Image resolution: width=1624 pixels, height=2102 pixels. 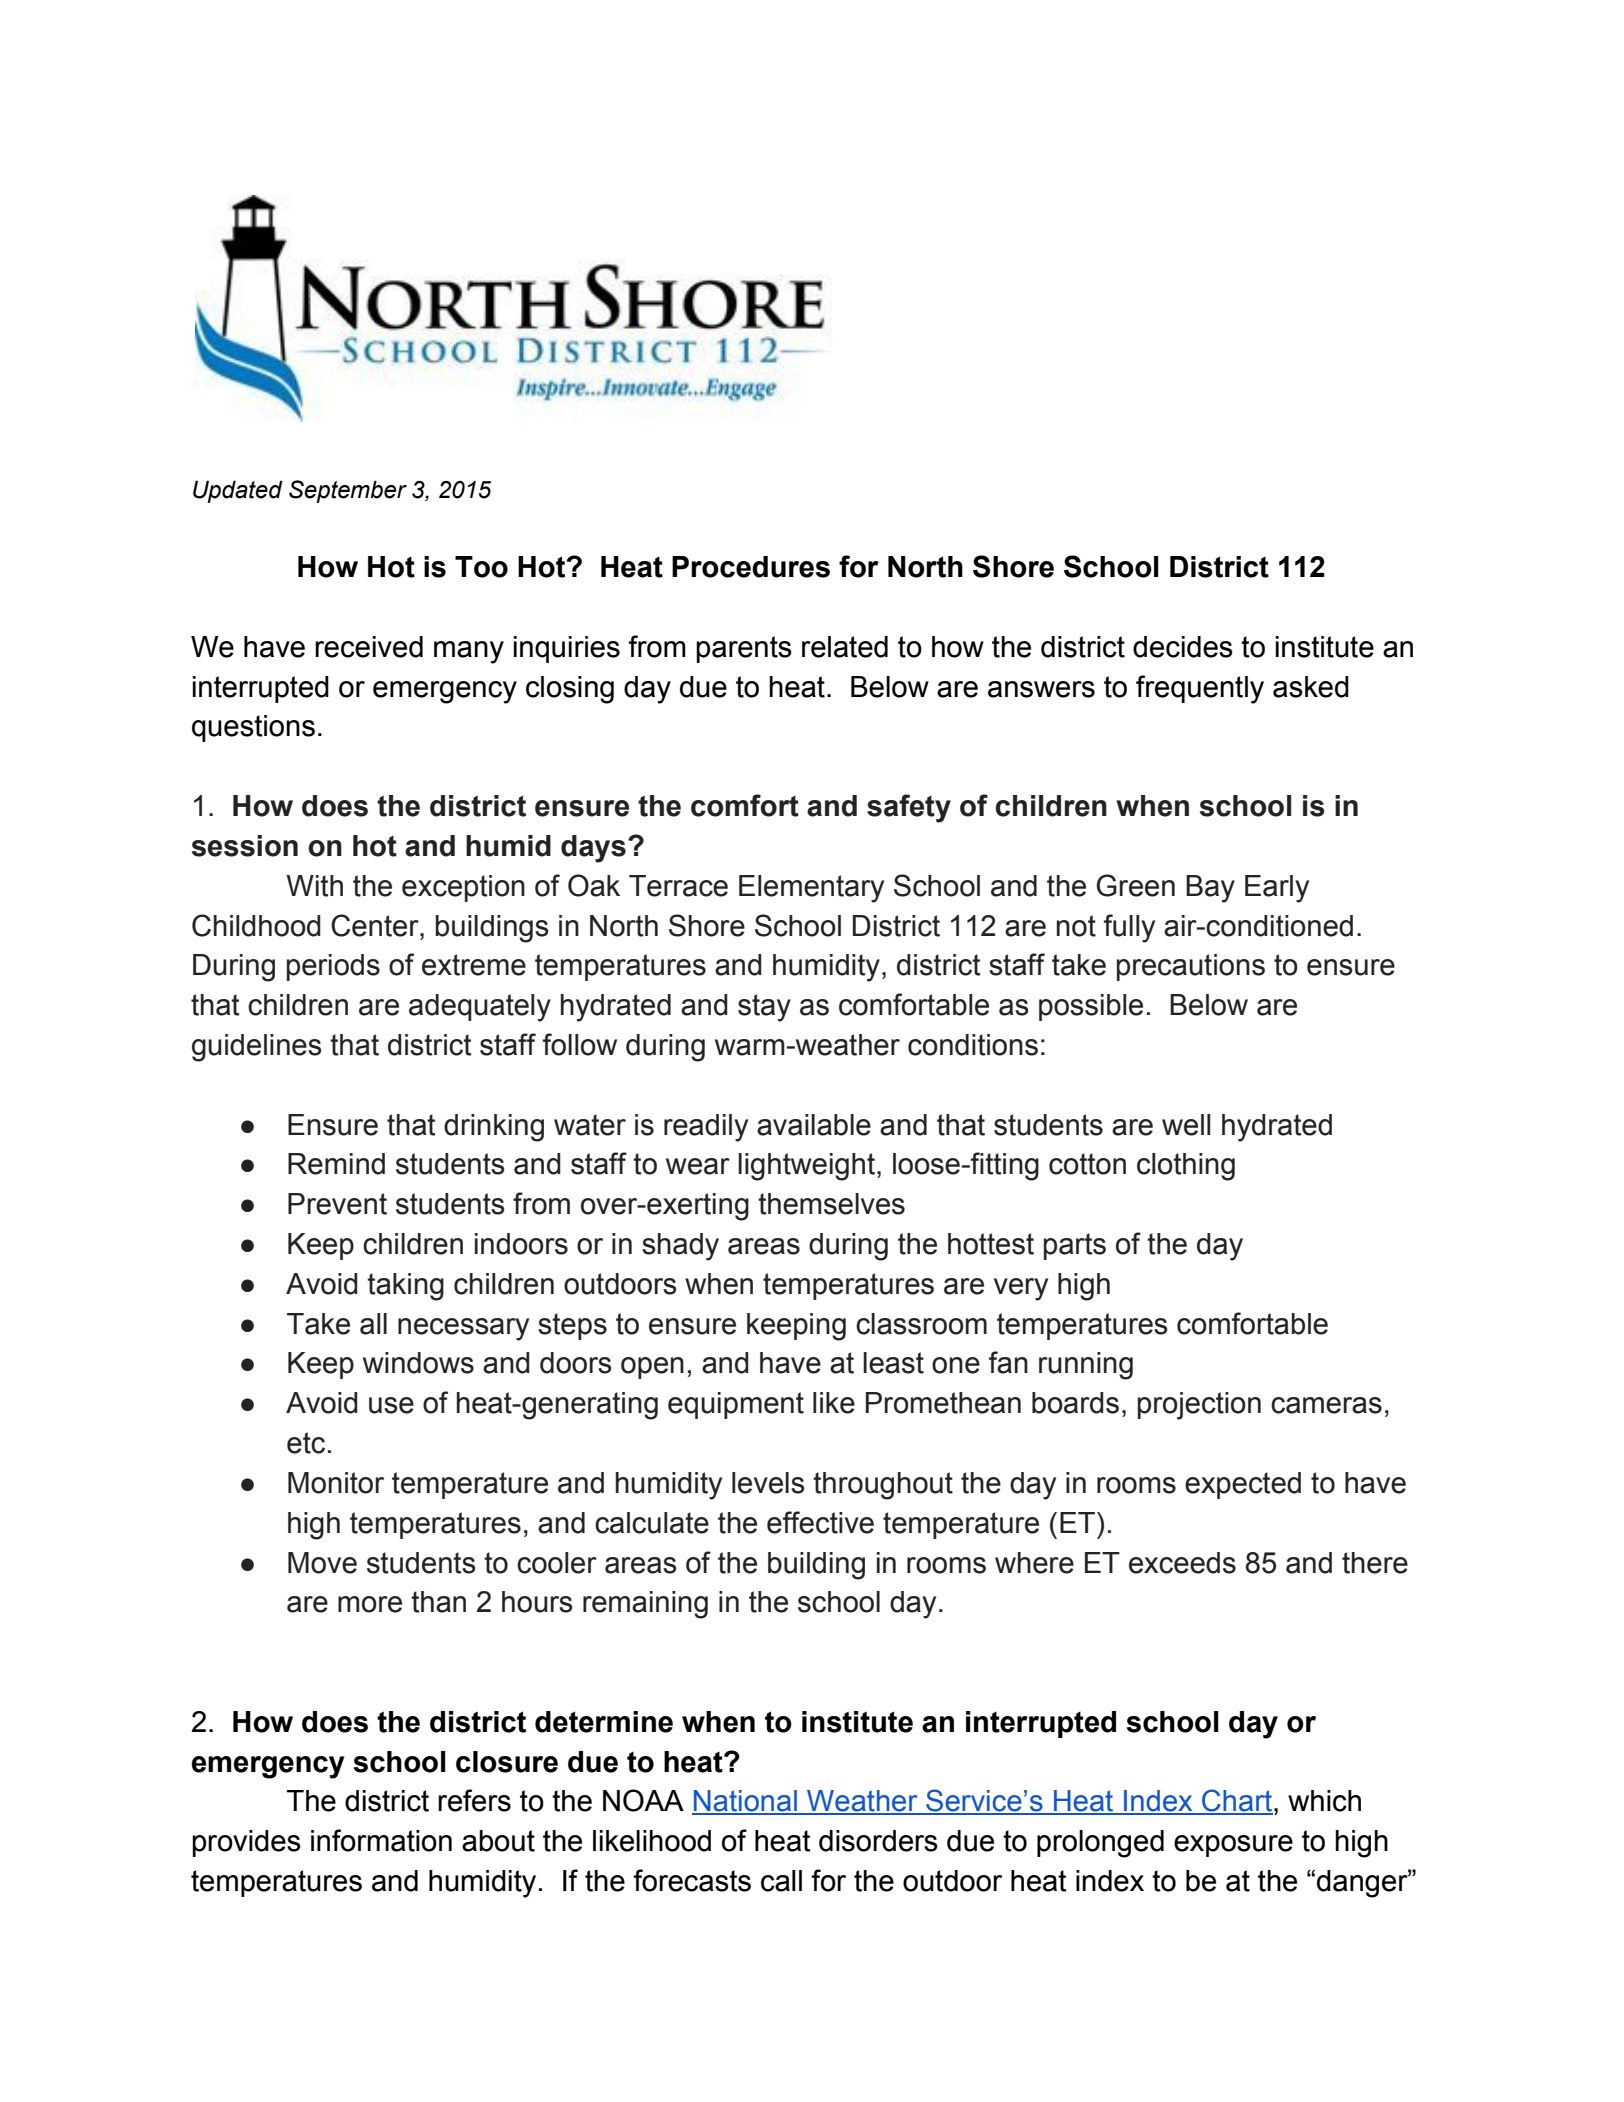 I want to click on stay, so click(x=764, y=1008).
